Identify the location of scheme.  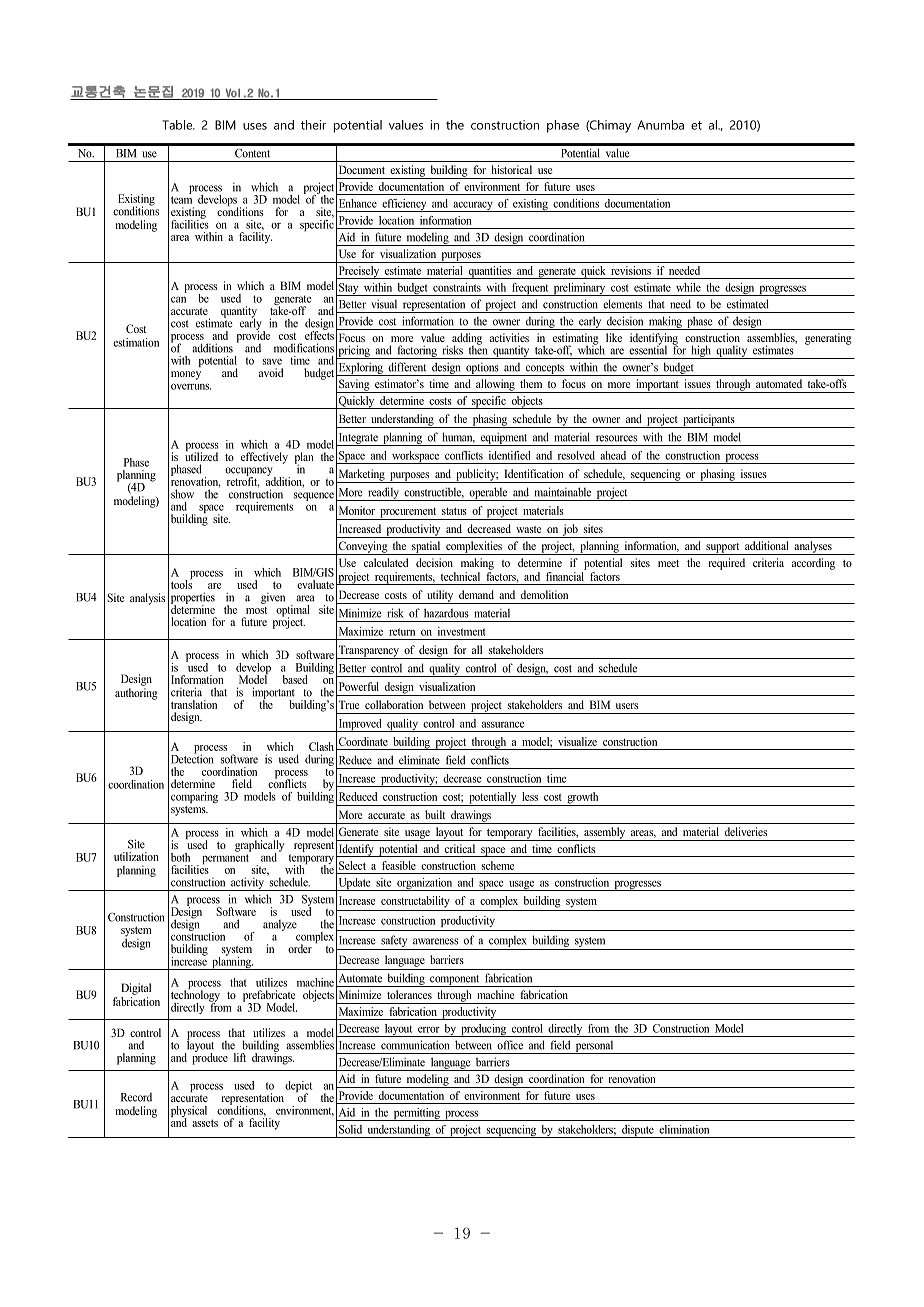
(498, 865).
